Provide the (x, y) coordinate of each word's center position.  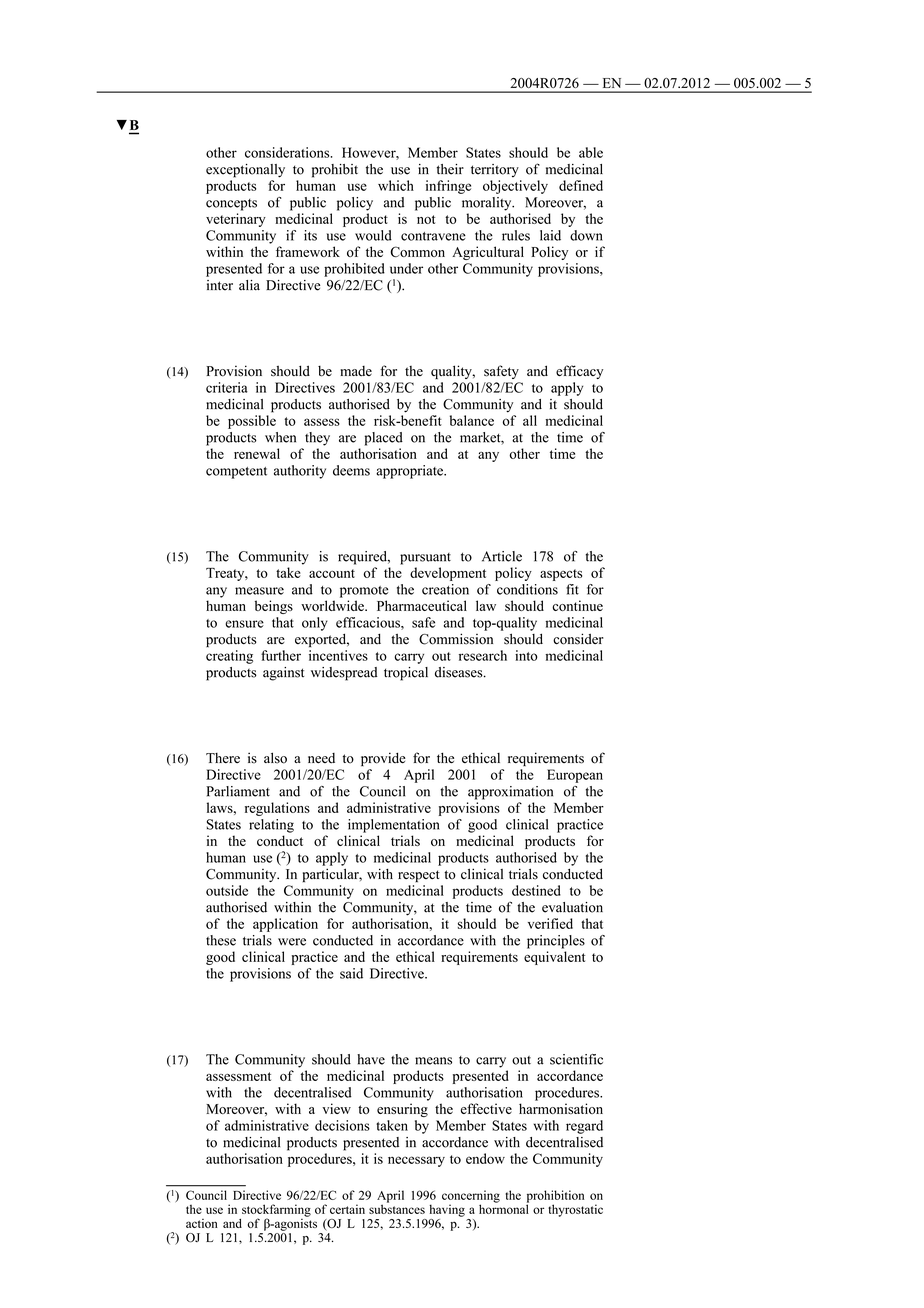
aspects (561, 575)
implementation (394, 826)
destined (536, 890)
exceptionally (245, 171)
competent (236, 473)
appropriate (410, 472)
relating (271, 826)
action (202, 1223)
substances (397, 1208)
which (396, 185)
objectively (515, 187)
